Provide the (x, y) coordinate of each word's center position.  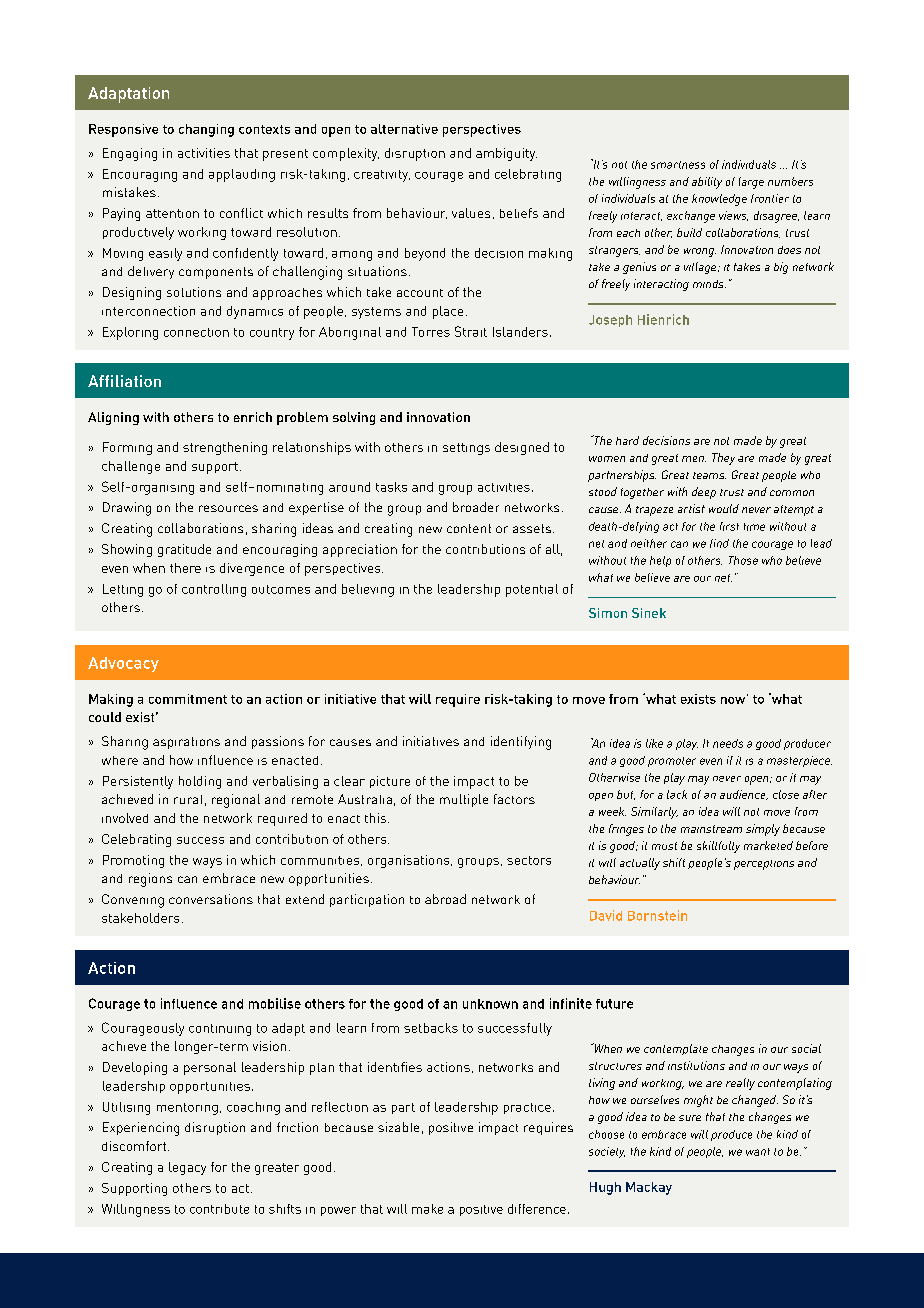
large (751, 183)
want (758, 1152)
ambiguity (506, 154)
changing (206, 130)
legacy (187, 1168)
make (427, 1209)
